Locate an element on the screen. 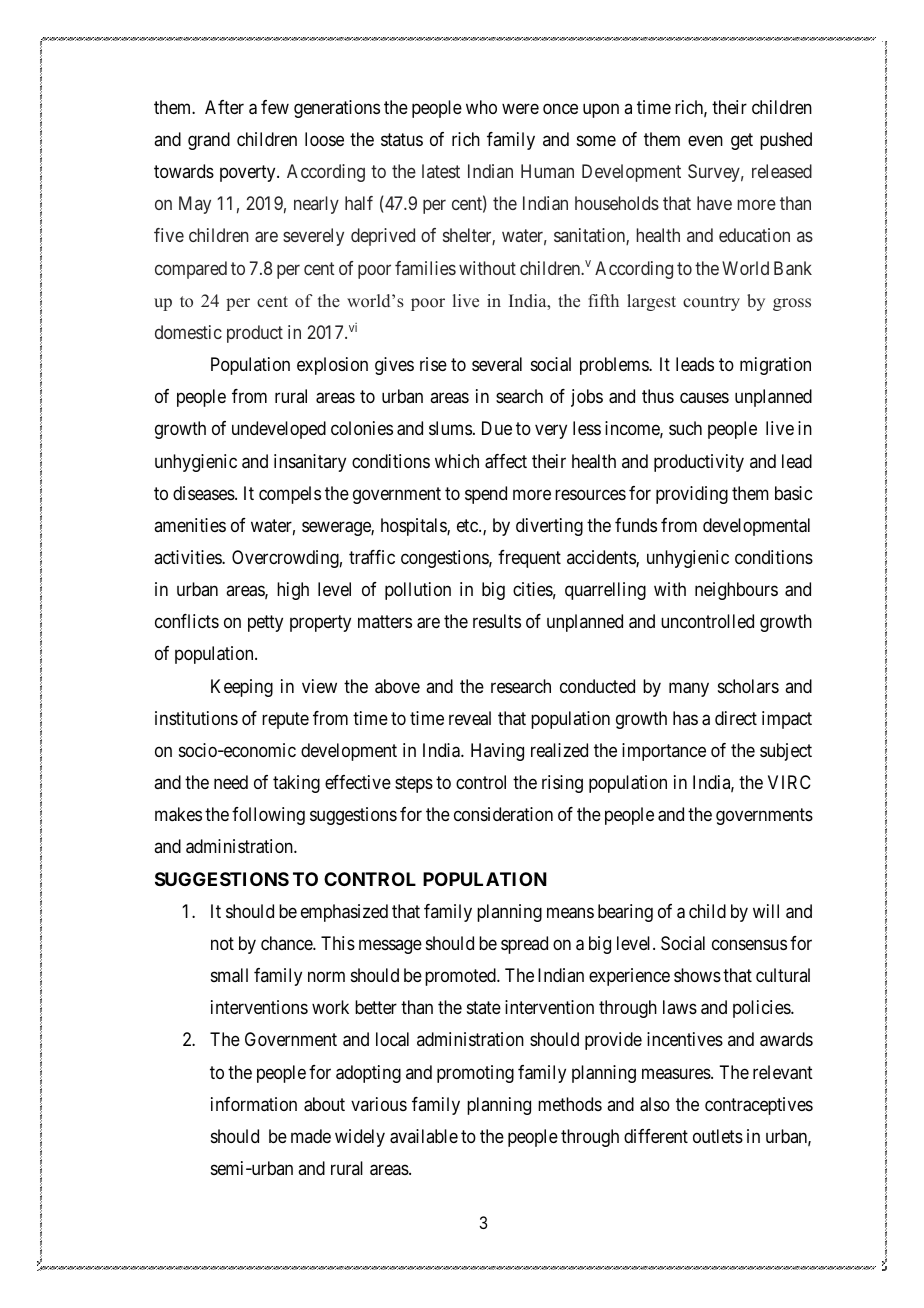 The height and width of the screenshot is (1308, 924). causes is located at coordinates (704, 398).
